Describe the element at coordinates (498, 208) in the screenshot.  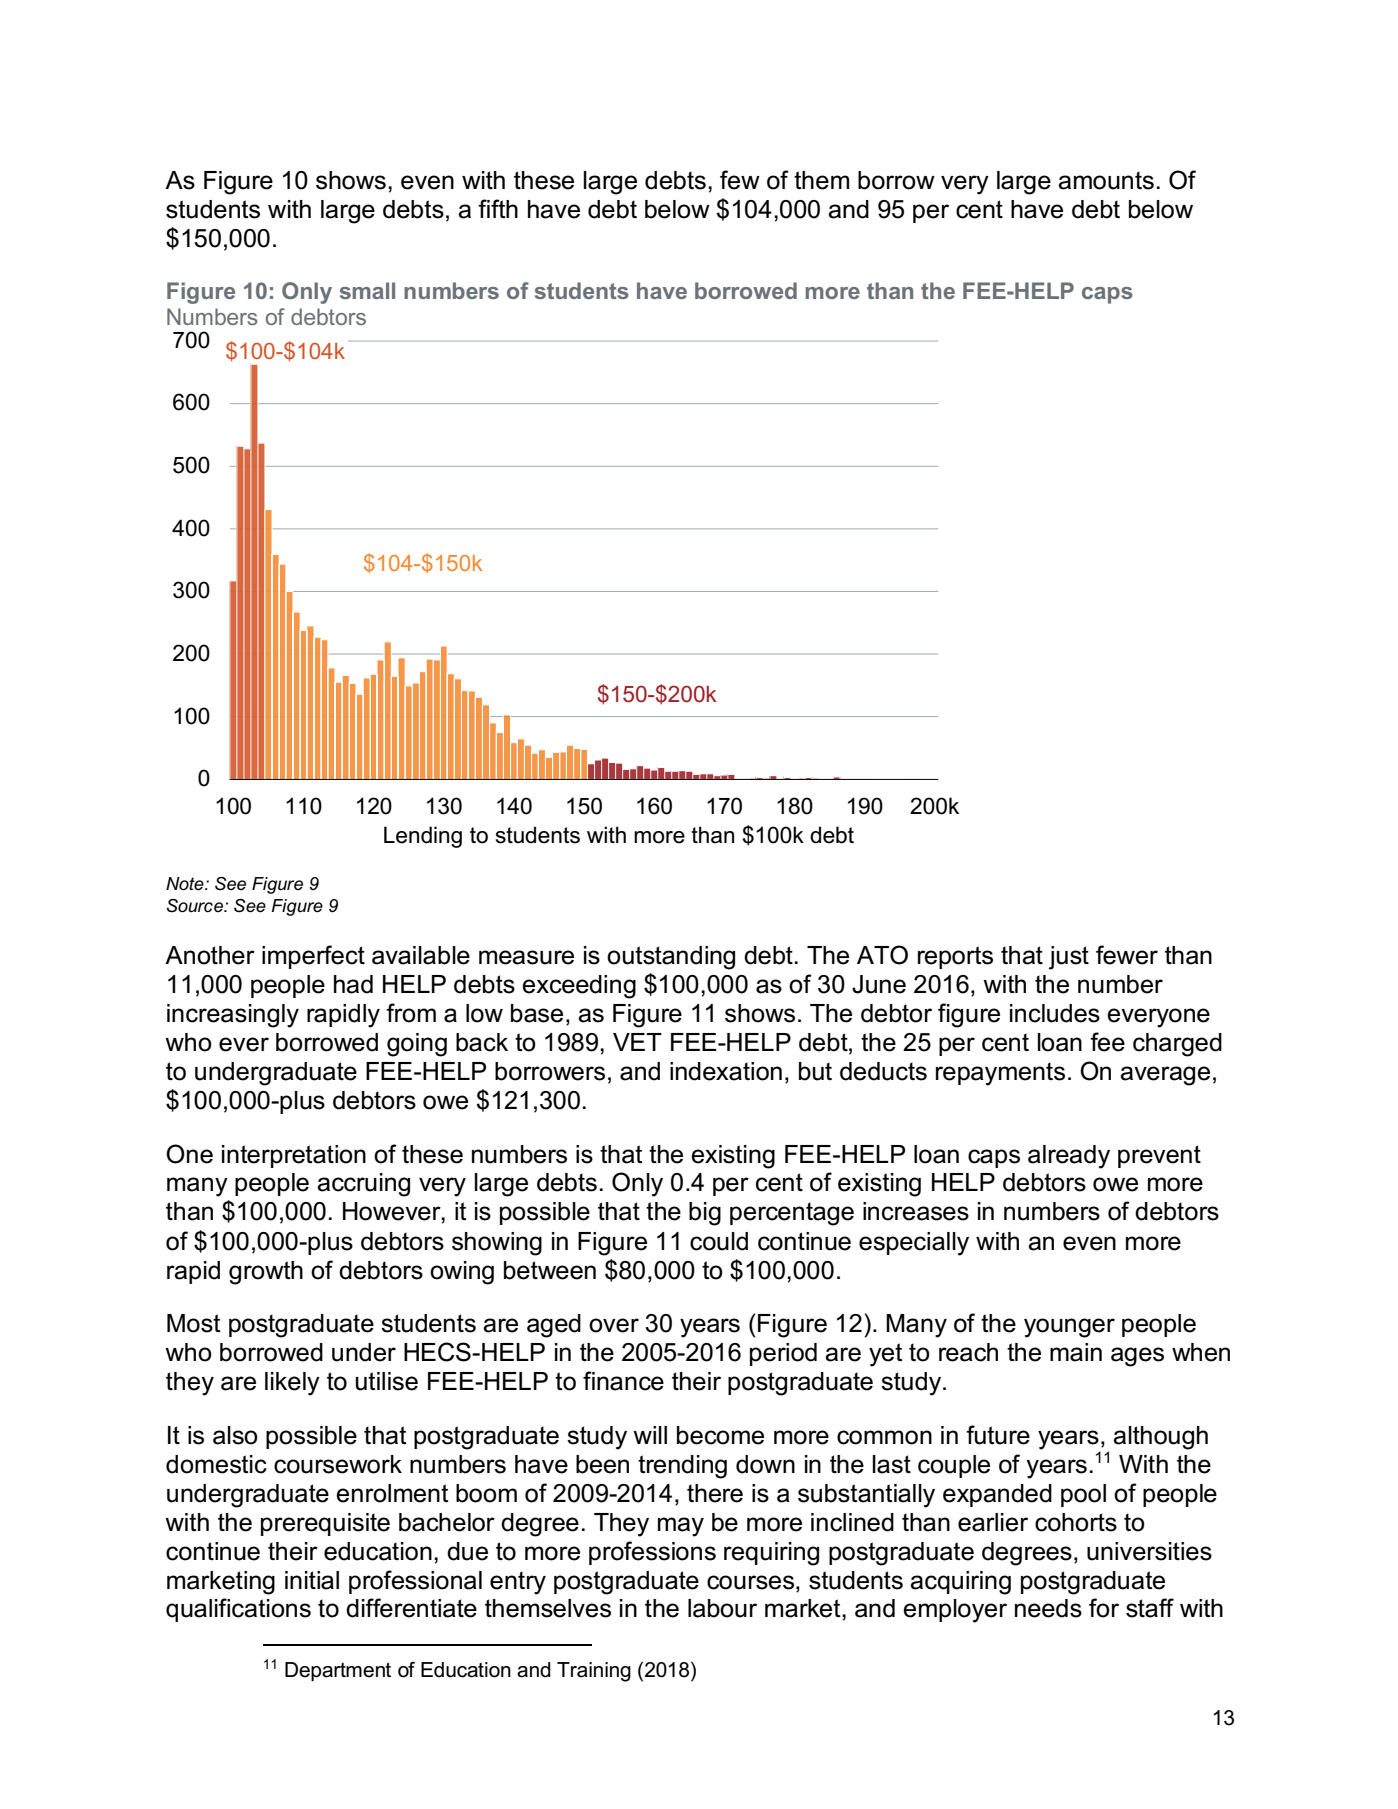
I see `fifth` at that location.
